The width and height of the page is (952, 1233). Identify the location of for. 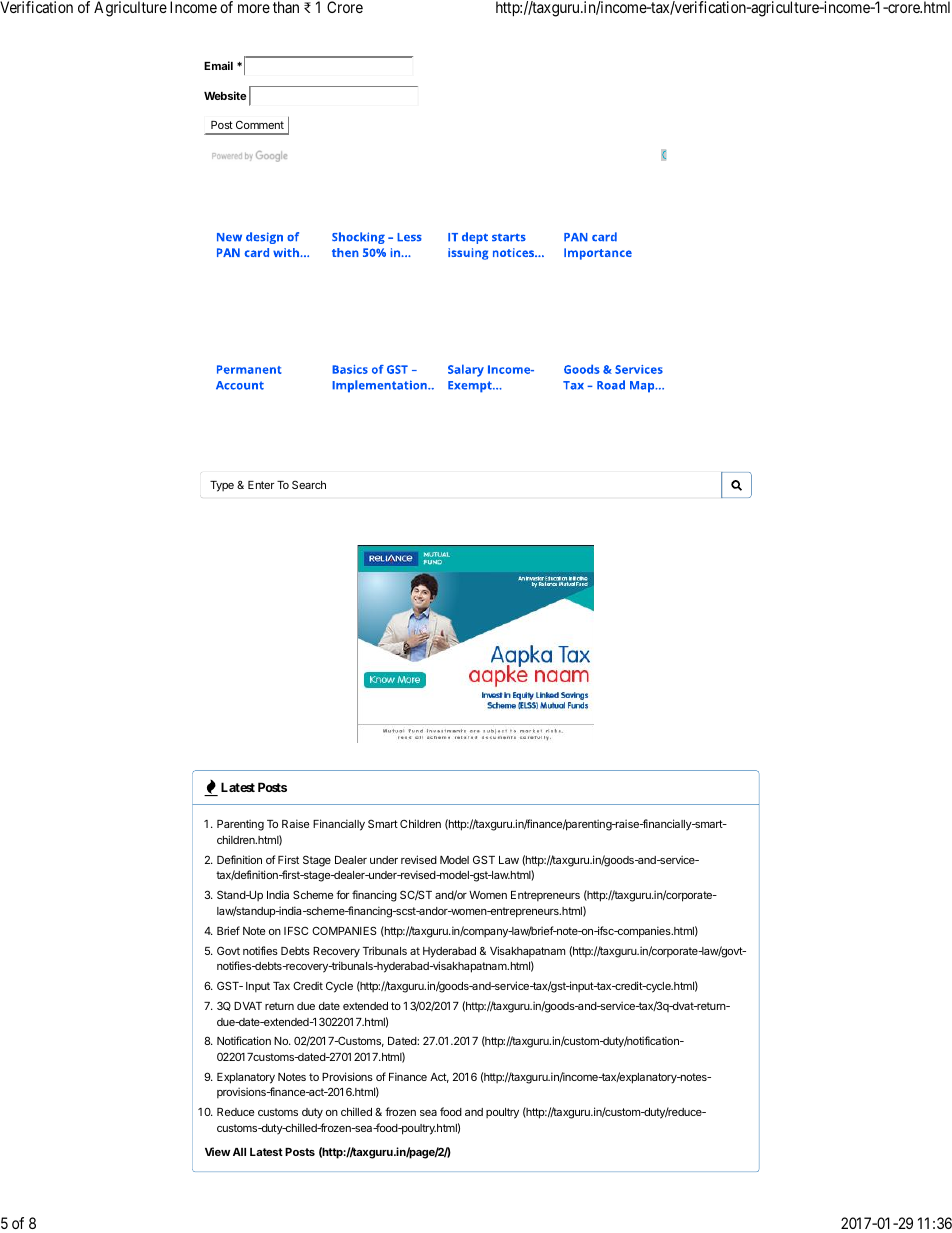
(342, 894).
